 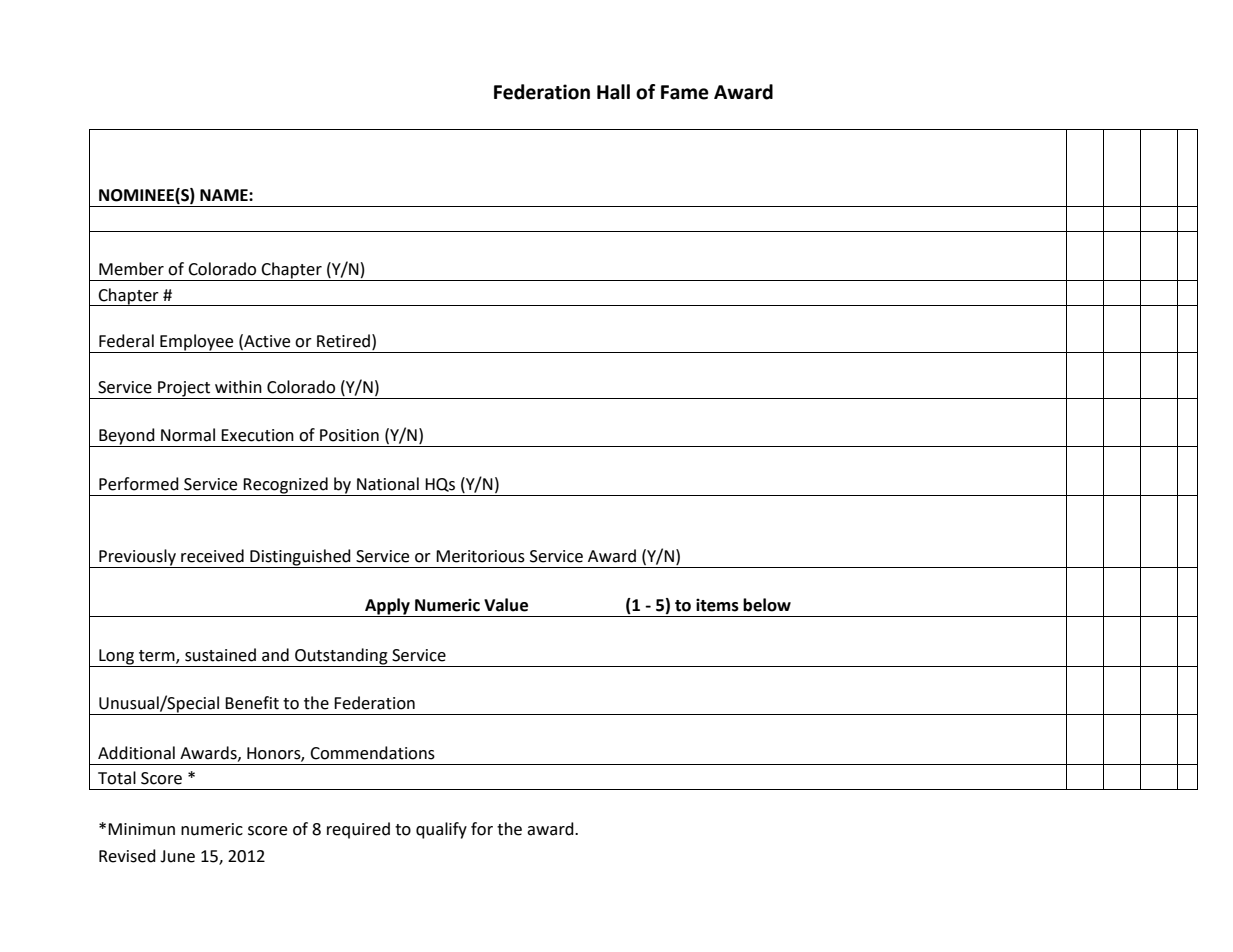 I want to click on Retired, so click(x=343, y=341).
